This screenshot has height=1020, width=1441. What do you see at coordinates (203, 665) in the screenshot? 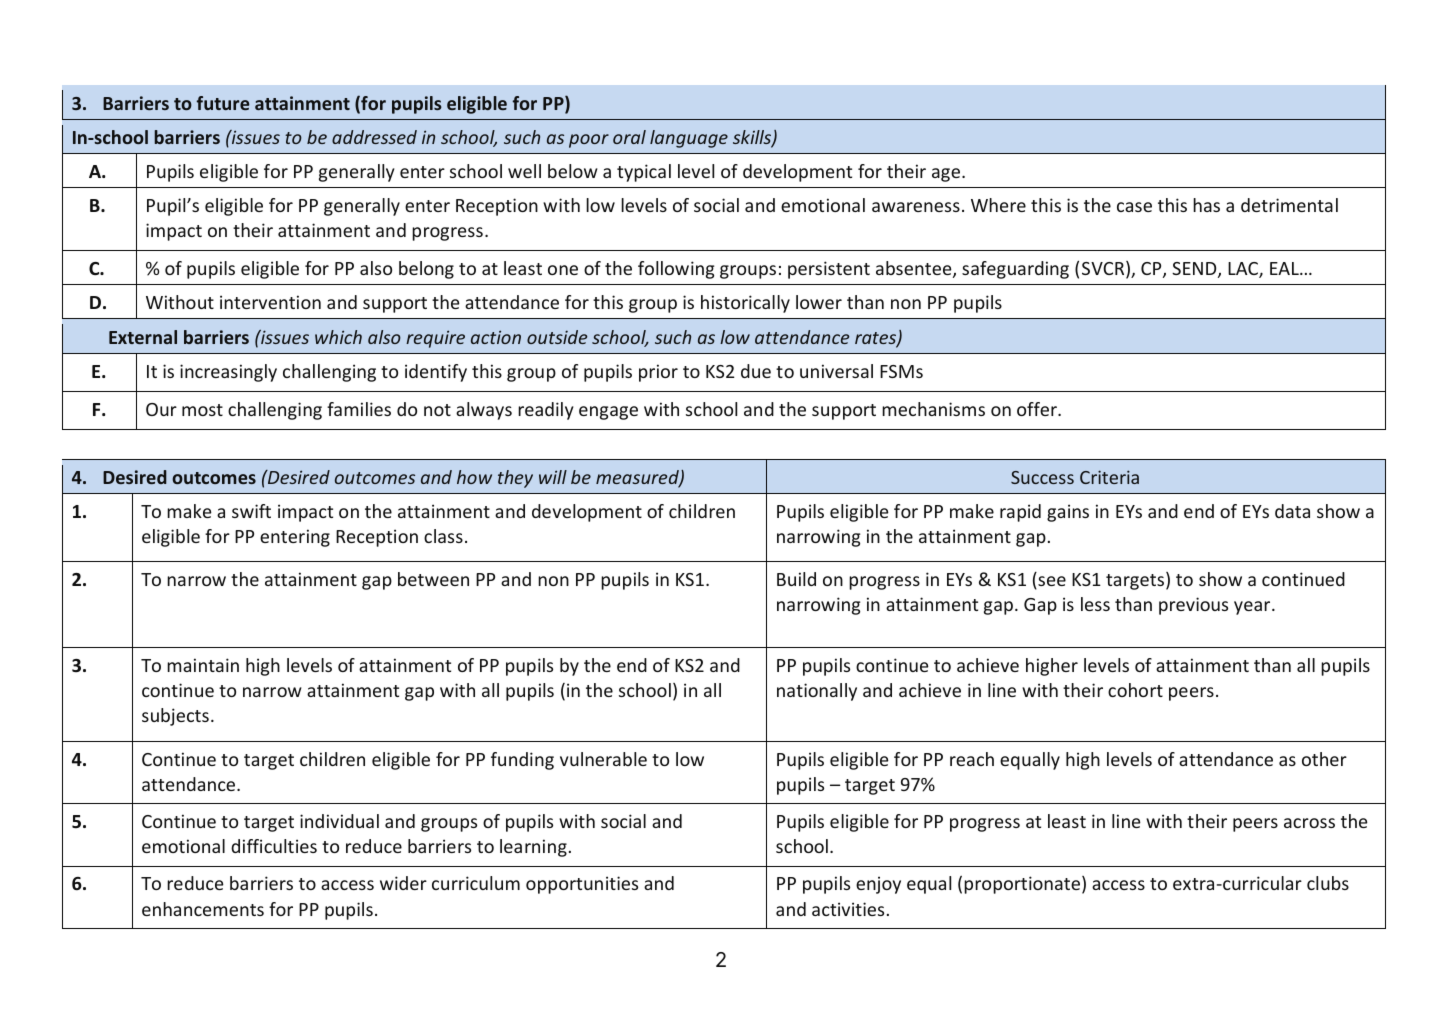
I see `maintain` at bounding box center [203, 665].
